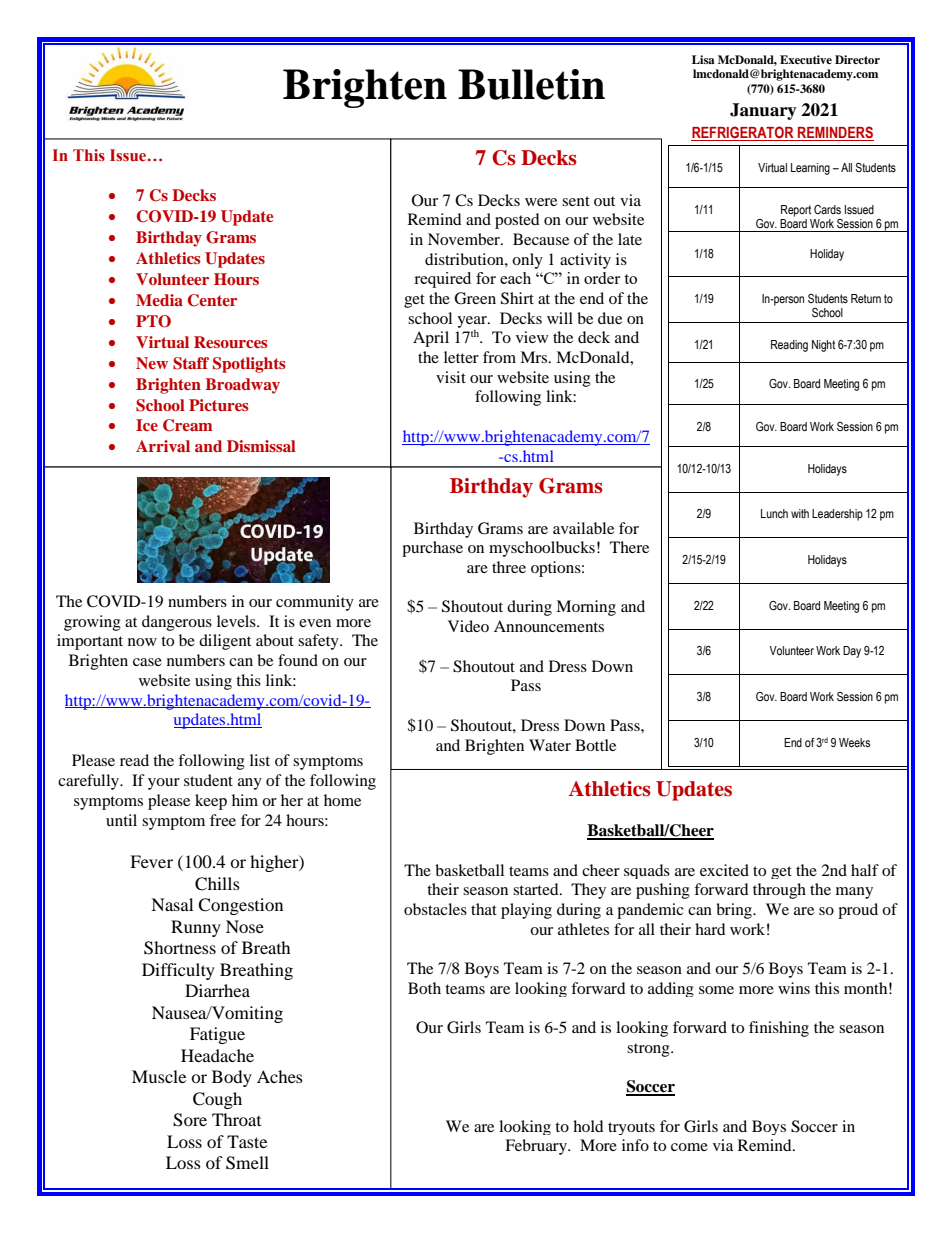  Describe the element at coordinates (774, 513) in the document. I see `Lunch` at that location.
